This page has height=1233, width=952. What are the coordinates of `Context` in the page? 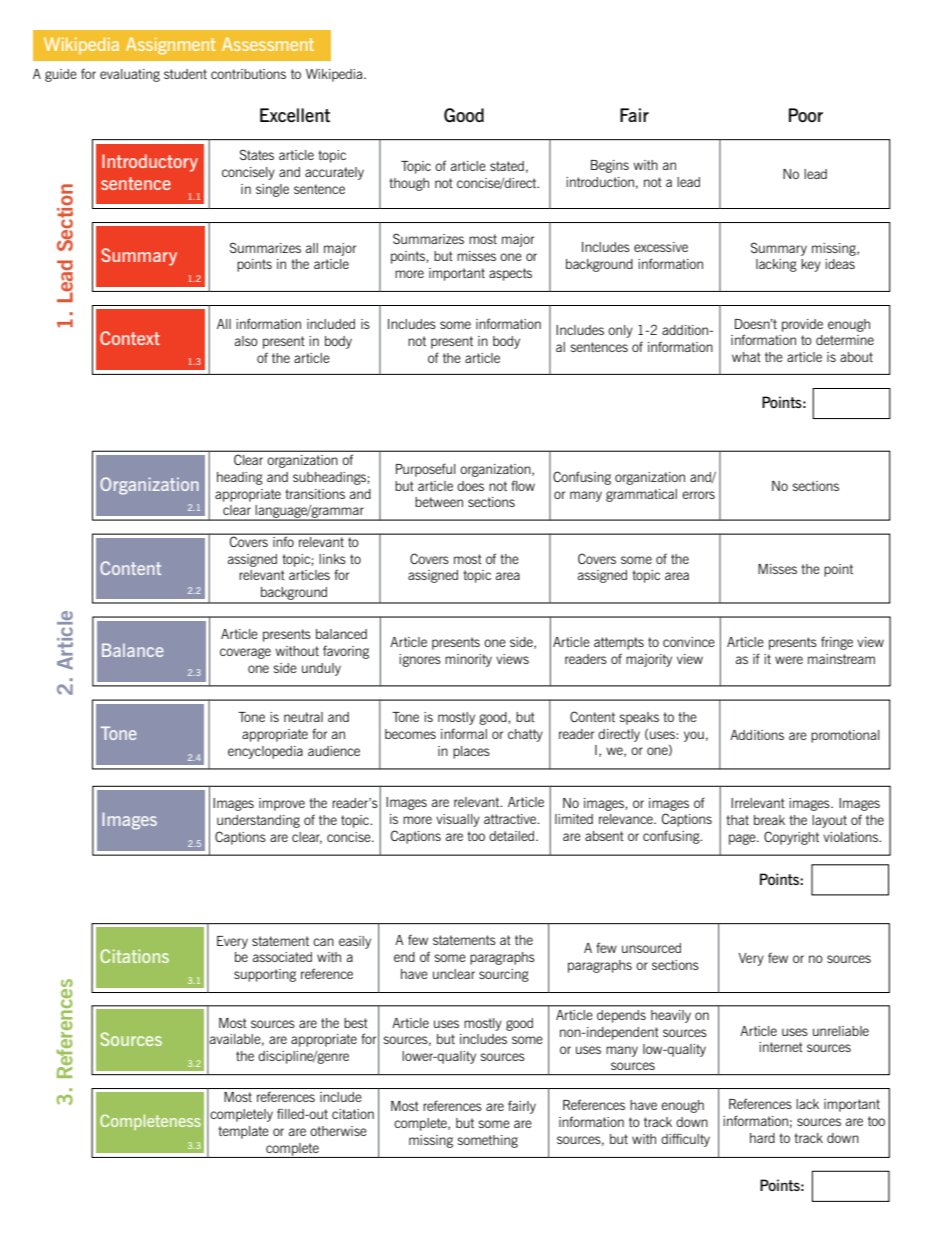 It's located at (130, 338).
